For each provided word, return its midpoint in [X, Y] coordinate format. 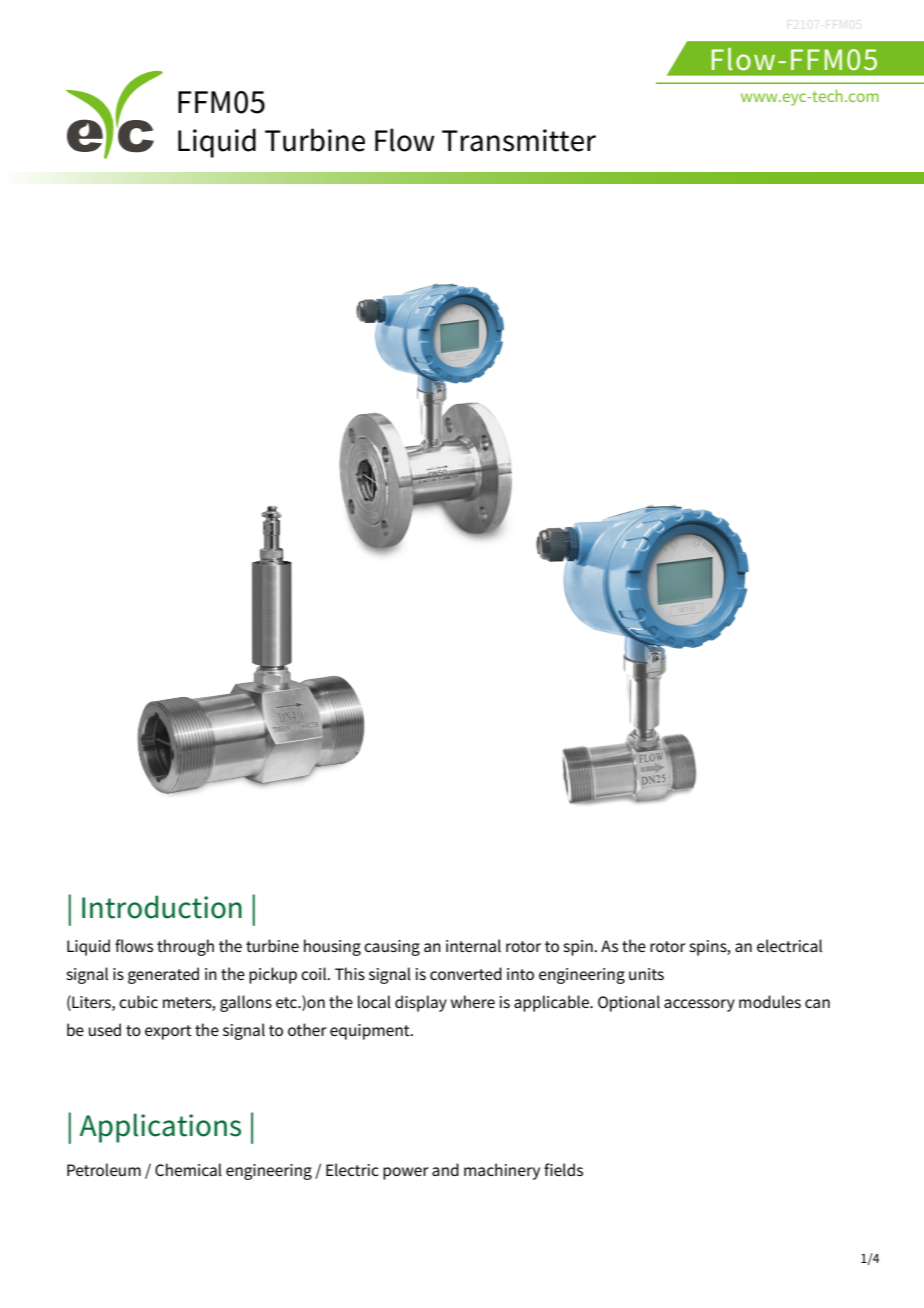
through [185, 947]
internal [473, 945]
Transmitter [519, 140]
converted [466, 973]
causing [392, 948]
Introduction [162, 907]
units [646, 974]
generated [163, 975]
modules [770, 1001]
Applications [160, 1128]
